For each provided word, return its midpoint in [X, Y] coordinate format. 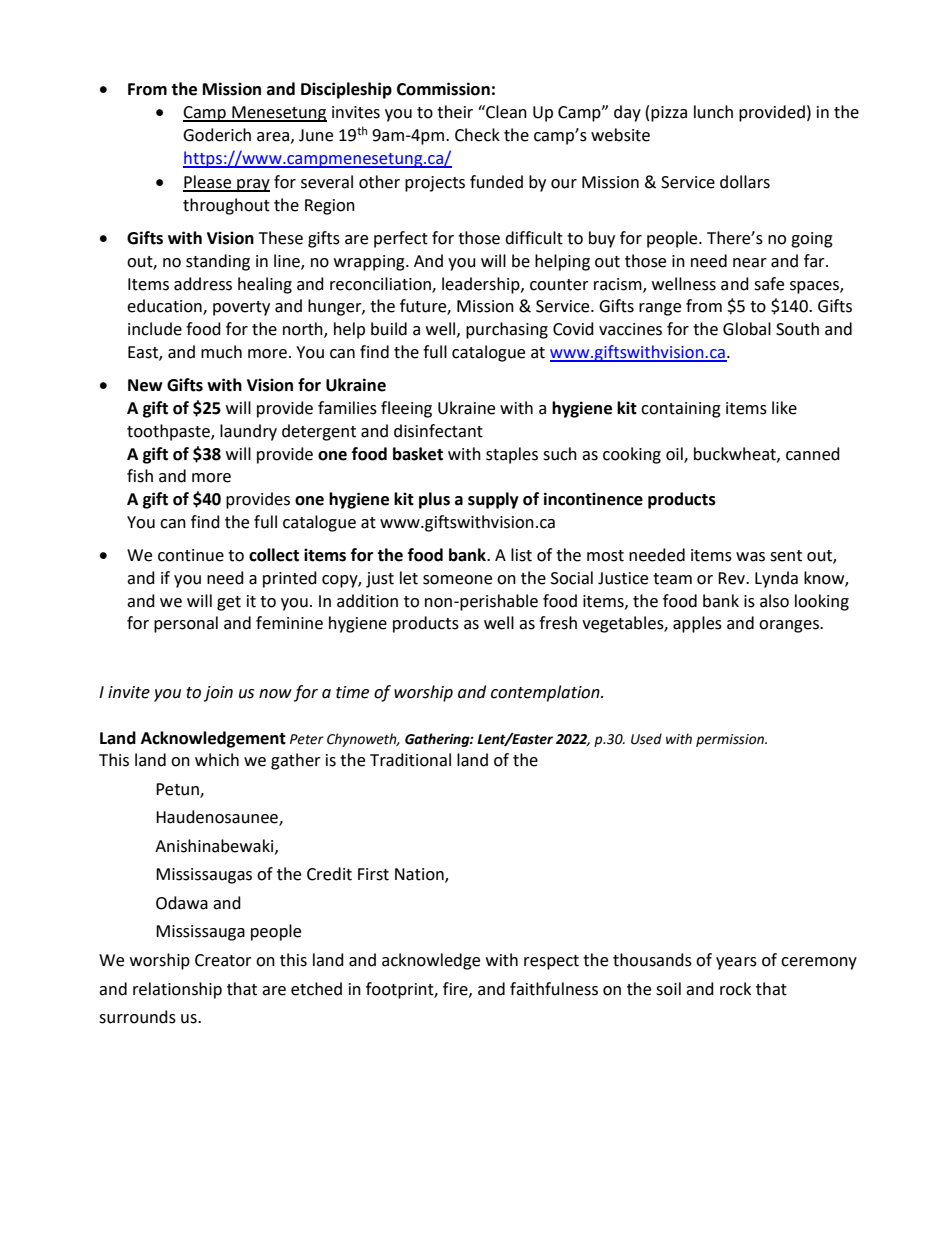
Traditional [410, 760]
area [273, 137]
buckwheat [736, 454]
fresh [558, 623]
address [203, 284]
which [217, 760]
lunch [713, 112]
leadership [482, 285]
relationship [177, 990]
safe [769, 284]
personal [186, 624]
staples [512, 455]
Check [477, 135]
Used [646, 739]
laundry [248, 432]
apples [697, 624]
